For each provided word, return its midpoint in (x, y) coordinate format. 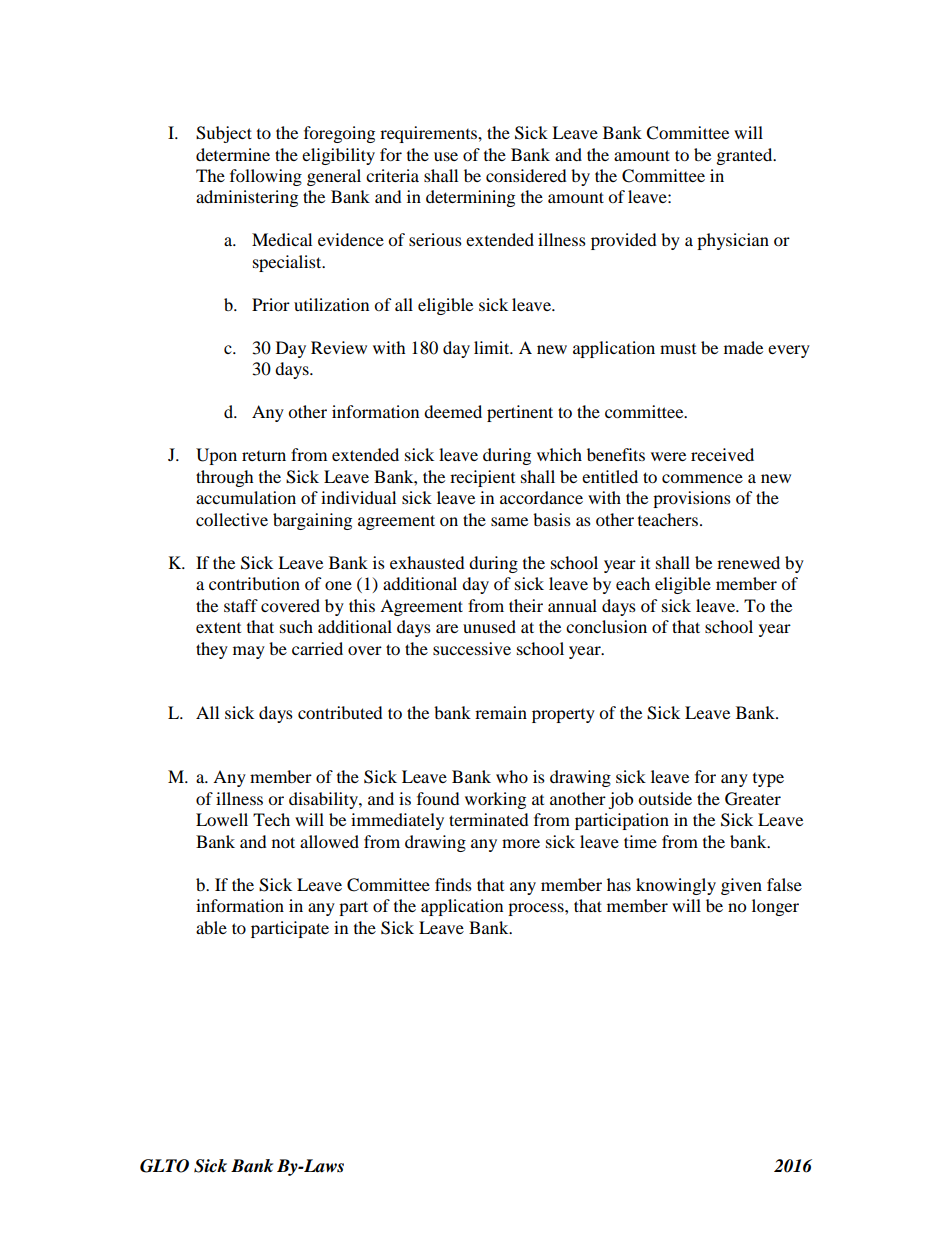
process (537, 909)
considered (526, 175)
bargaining (312, 521)
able (211, 927)
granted (746, 156)
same (509, 521)
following (266, 177)
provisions (692, 499)
